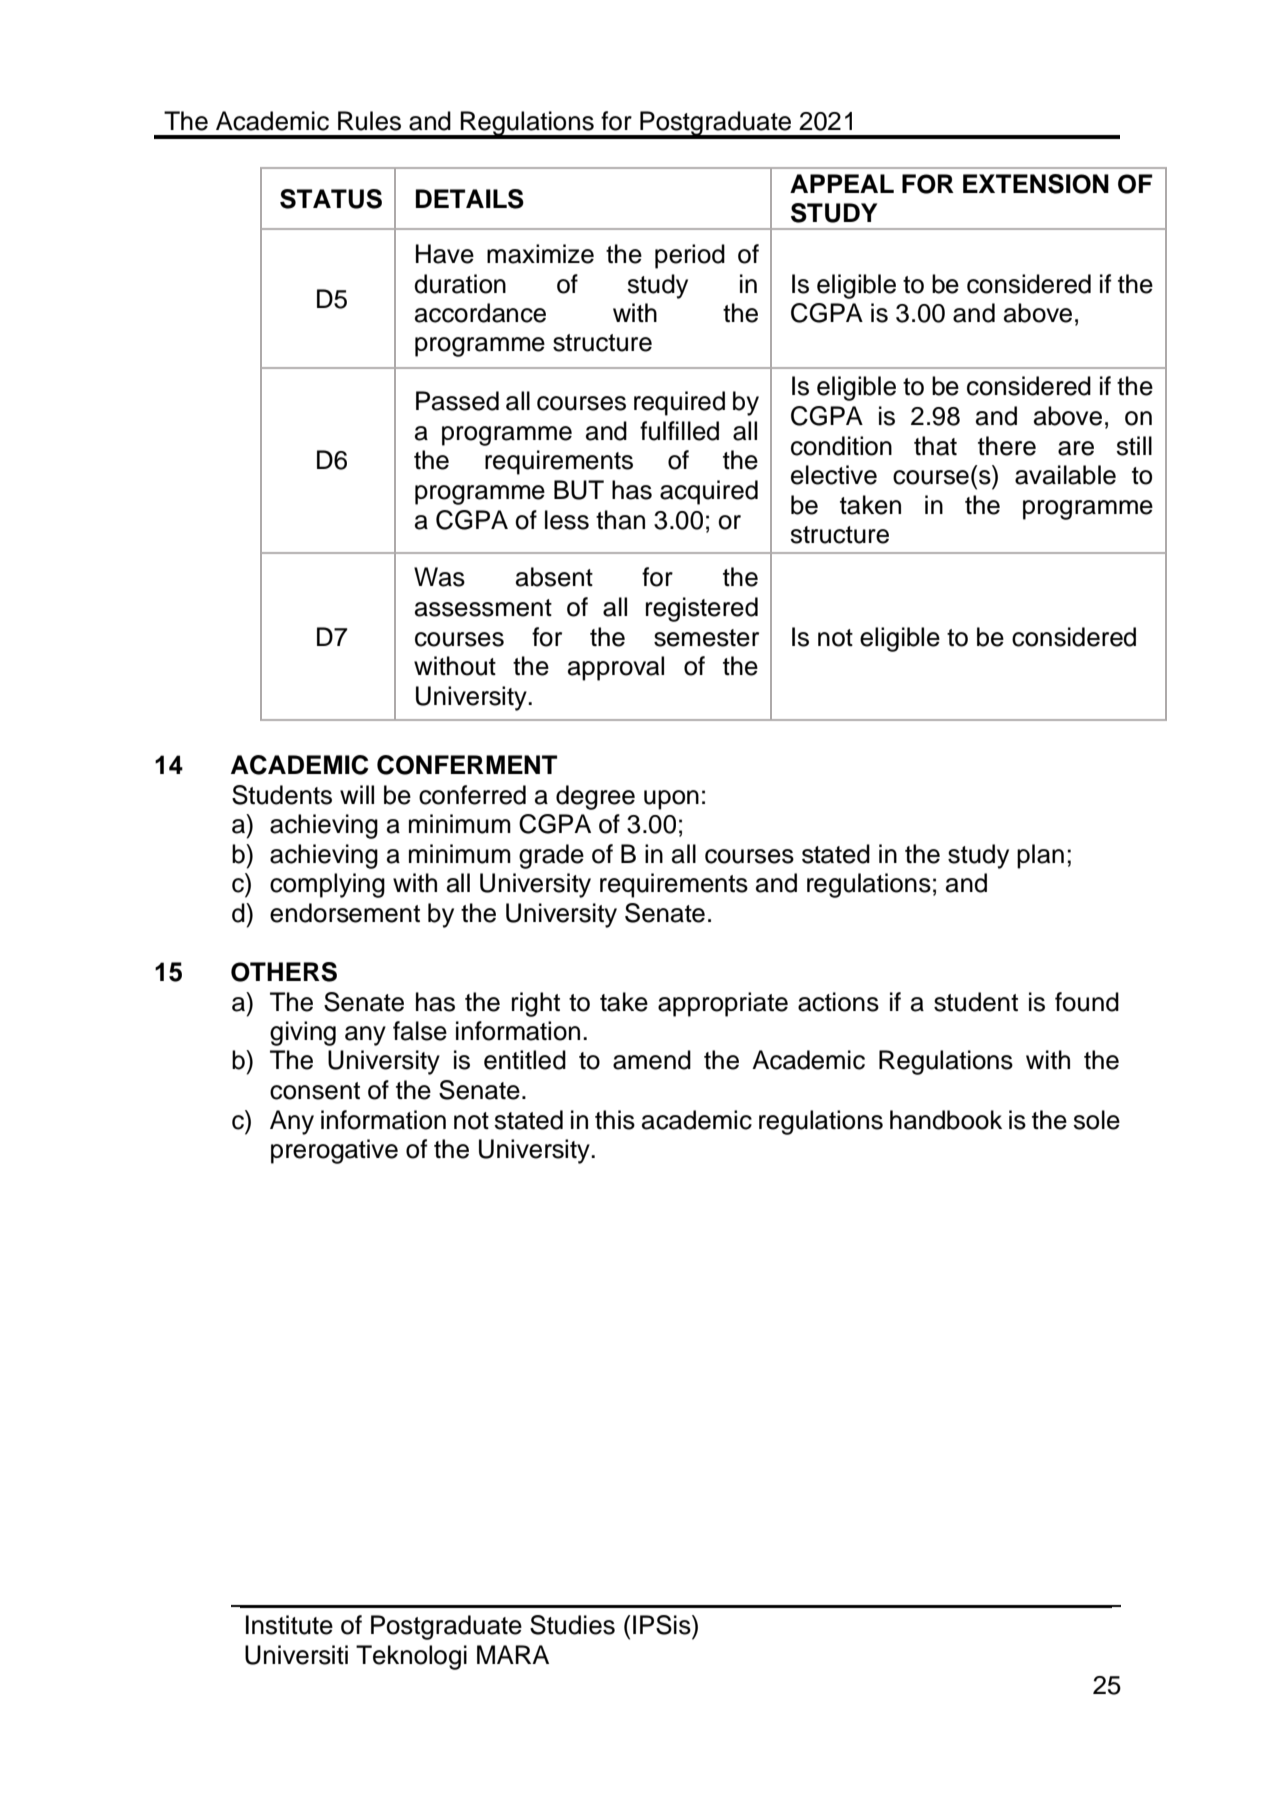 The height and width of the page is (1804, 1275). I want to click on Rules, so click(369, 121).
